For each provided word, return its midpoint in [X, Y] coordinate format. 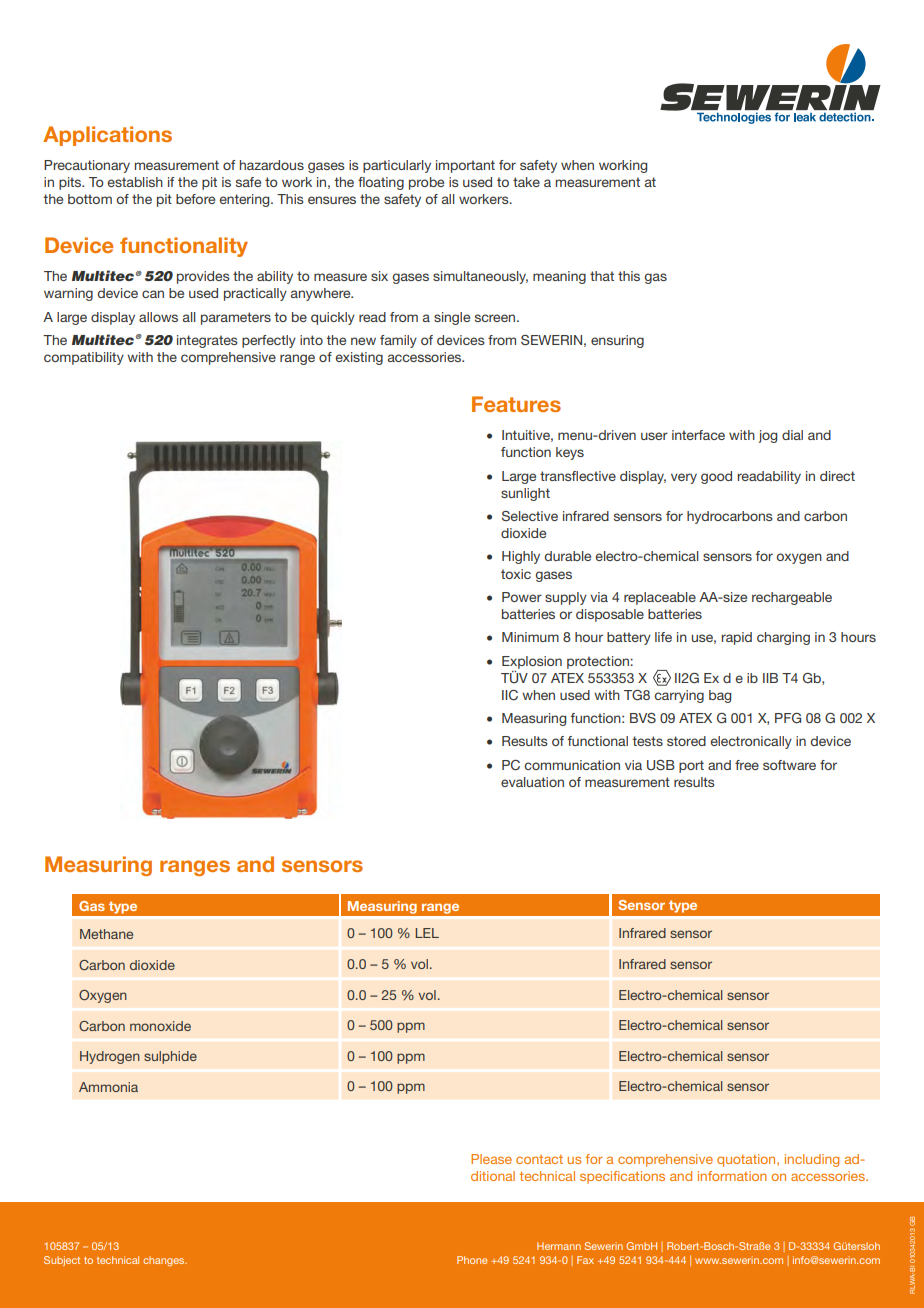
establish [135, 182]
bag [720, 696]
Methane [106, 934]
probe [426, 183]
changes [165, 1261]
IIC [510, 695]
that [602, 276]
